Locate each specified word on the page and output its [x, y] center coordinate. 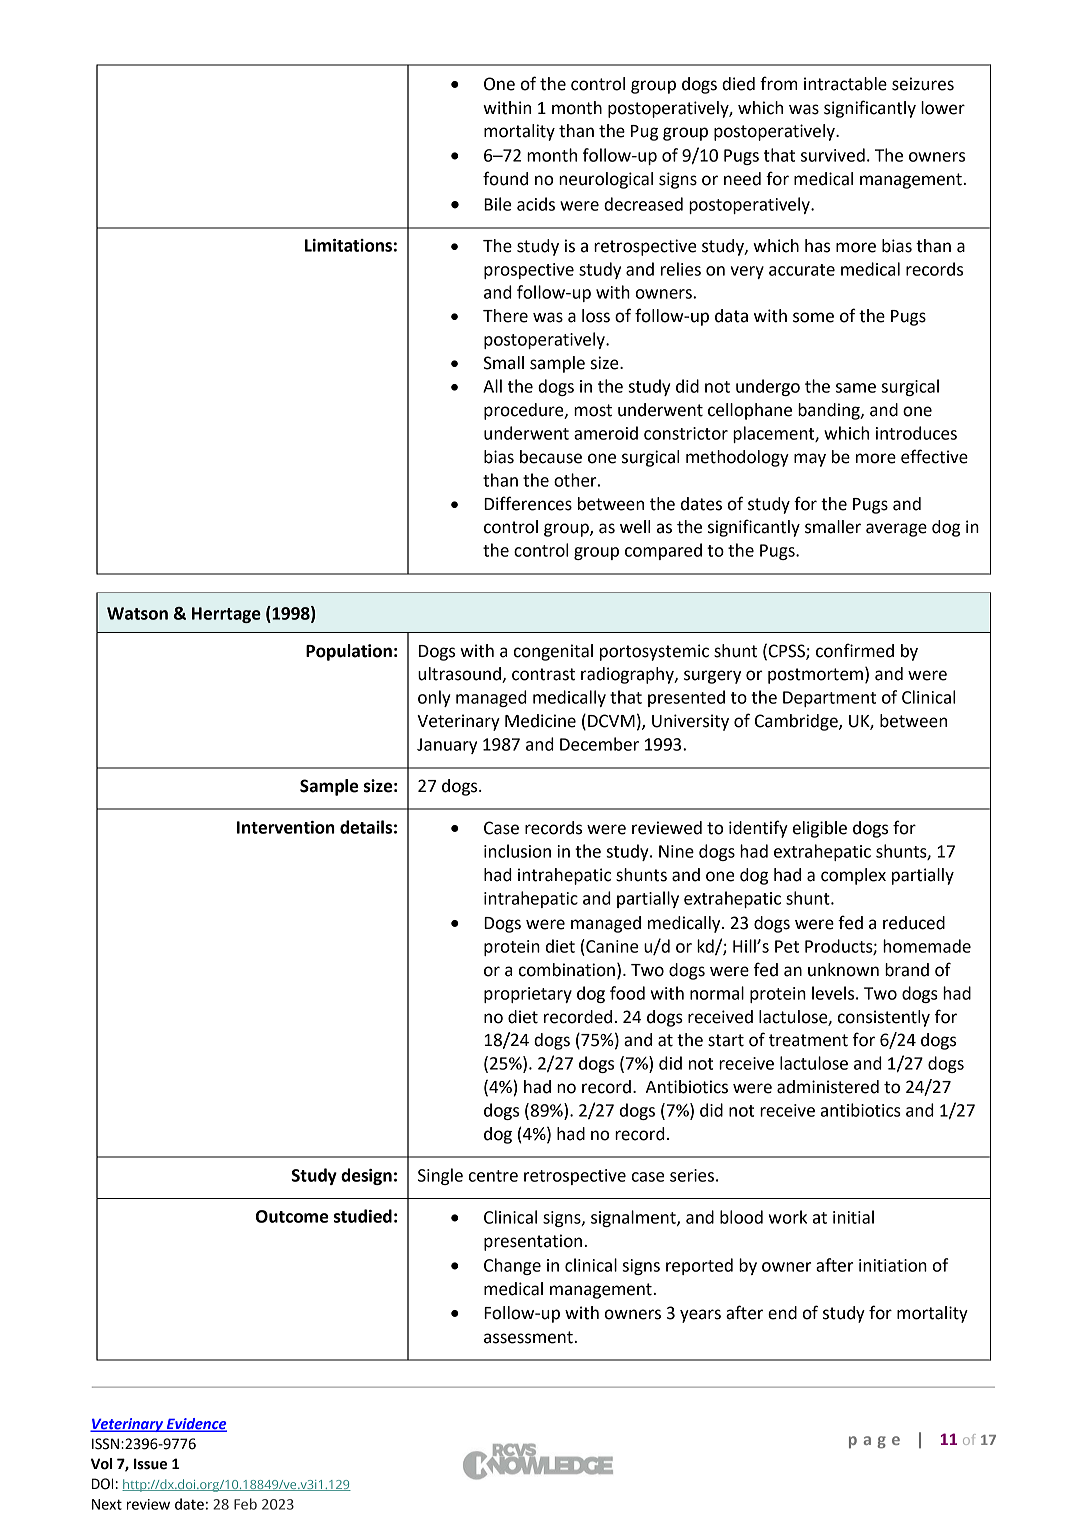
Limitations [348, 245]
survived [833, 155]
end [782, 1313]
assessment [529, 1337]
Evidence [196, 1425]
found [505, 178]
